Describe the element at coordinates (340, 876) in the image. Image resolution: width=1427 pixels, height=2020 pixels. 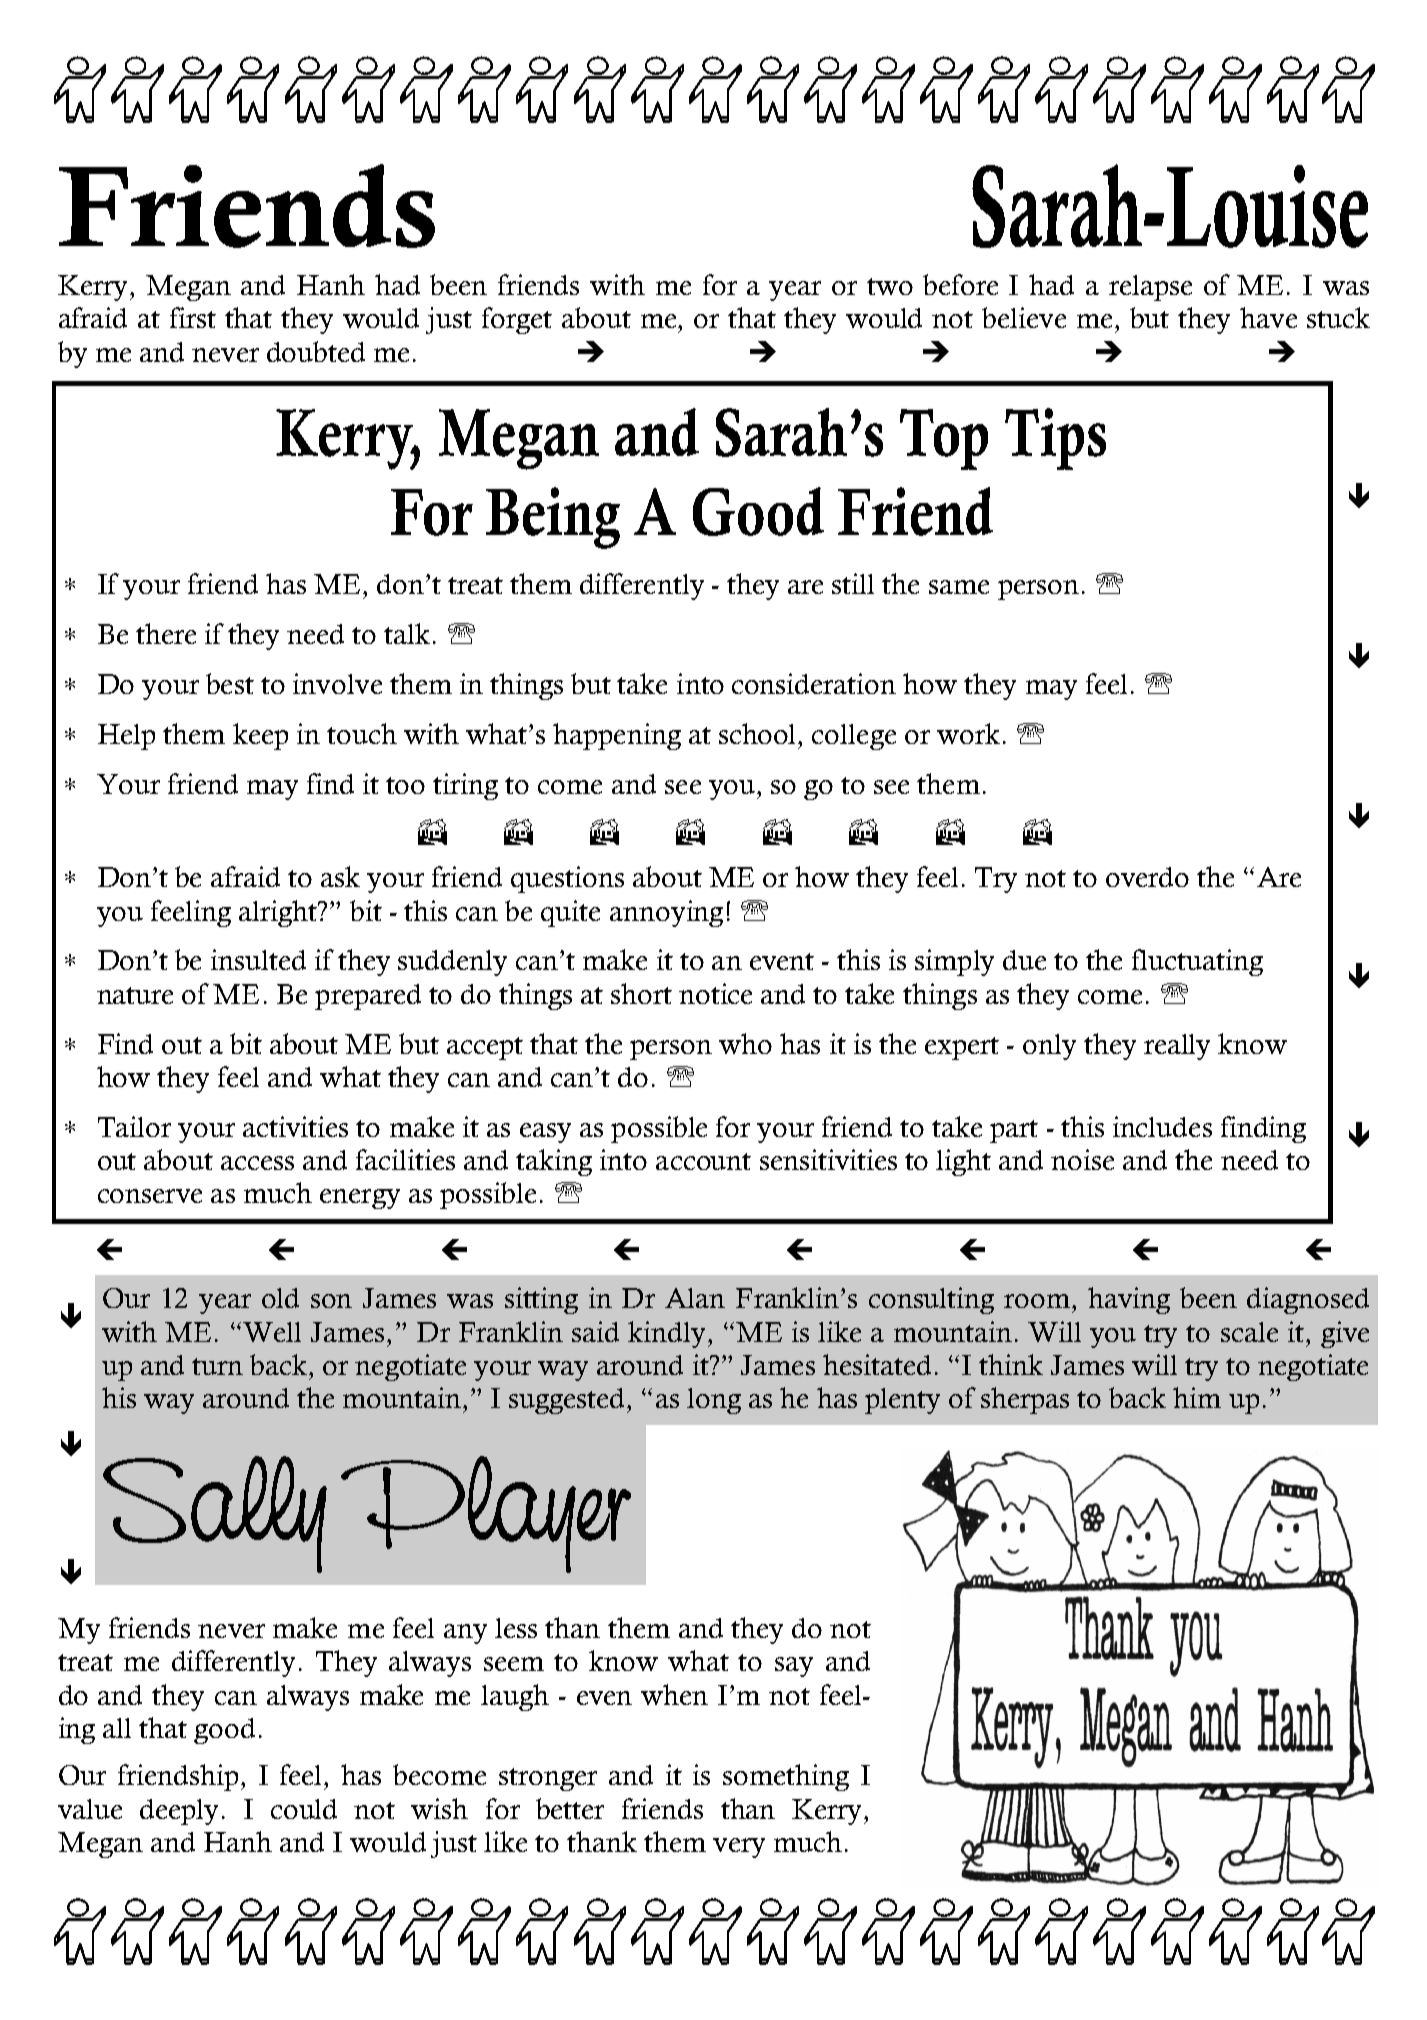
I see `ask` at that location.
